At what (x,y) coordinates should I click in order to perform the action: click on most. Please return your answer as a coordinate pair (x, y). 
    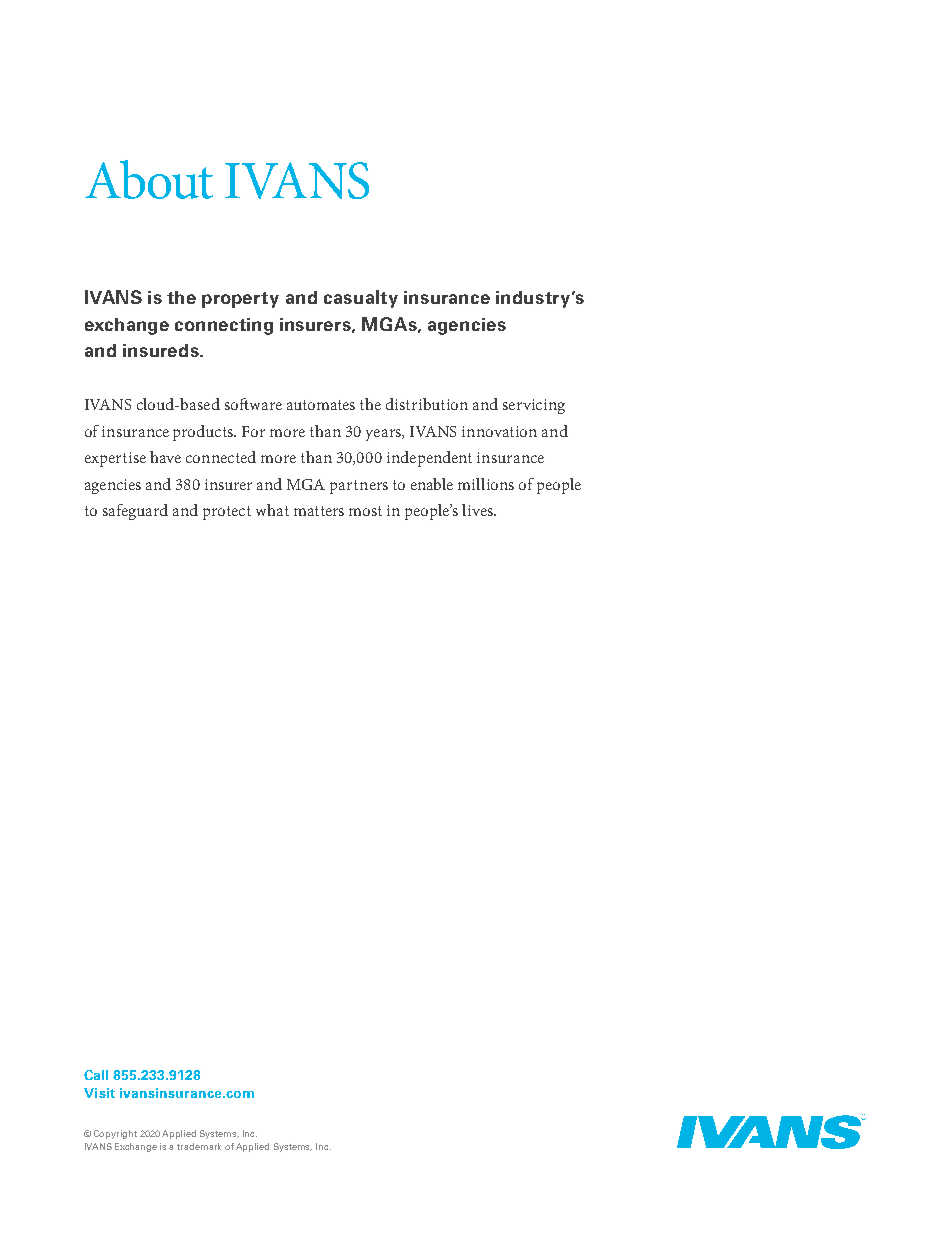
    Looking at the image, I should click on (365, 511).
